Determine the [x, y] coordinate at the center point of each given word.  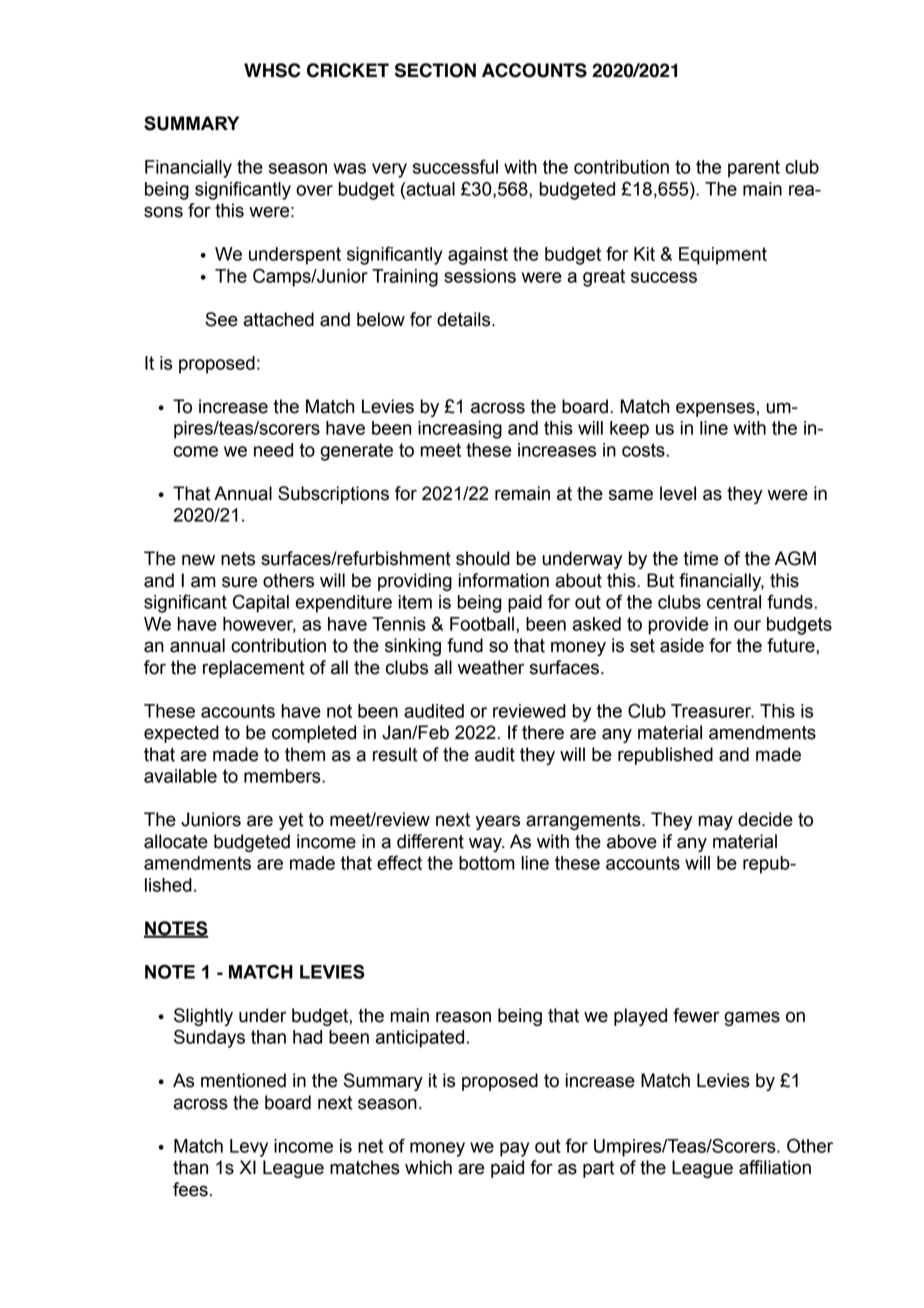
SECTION [435, 70]
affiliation [775, 1167]
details [465, 319]
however [259, 625]
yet [291, 821]
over [314, 190]
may [716, 822]
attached [278, 319]
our [747, 625]
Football [482, 624]
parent [754, 169]
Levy [249, 1148]
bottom [487, 863]
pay [514, 1149]
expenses [715, 409]
